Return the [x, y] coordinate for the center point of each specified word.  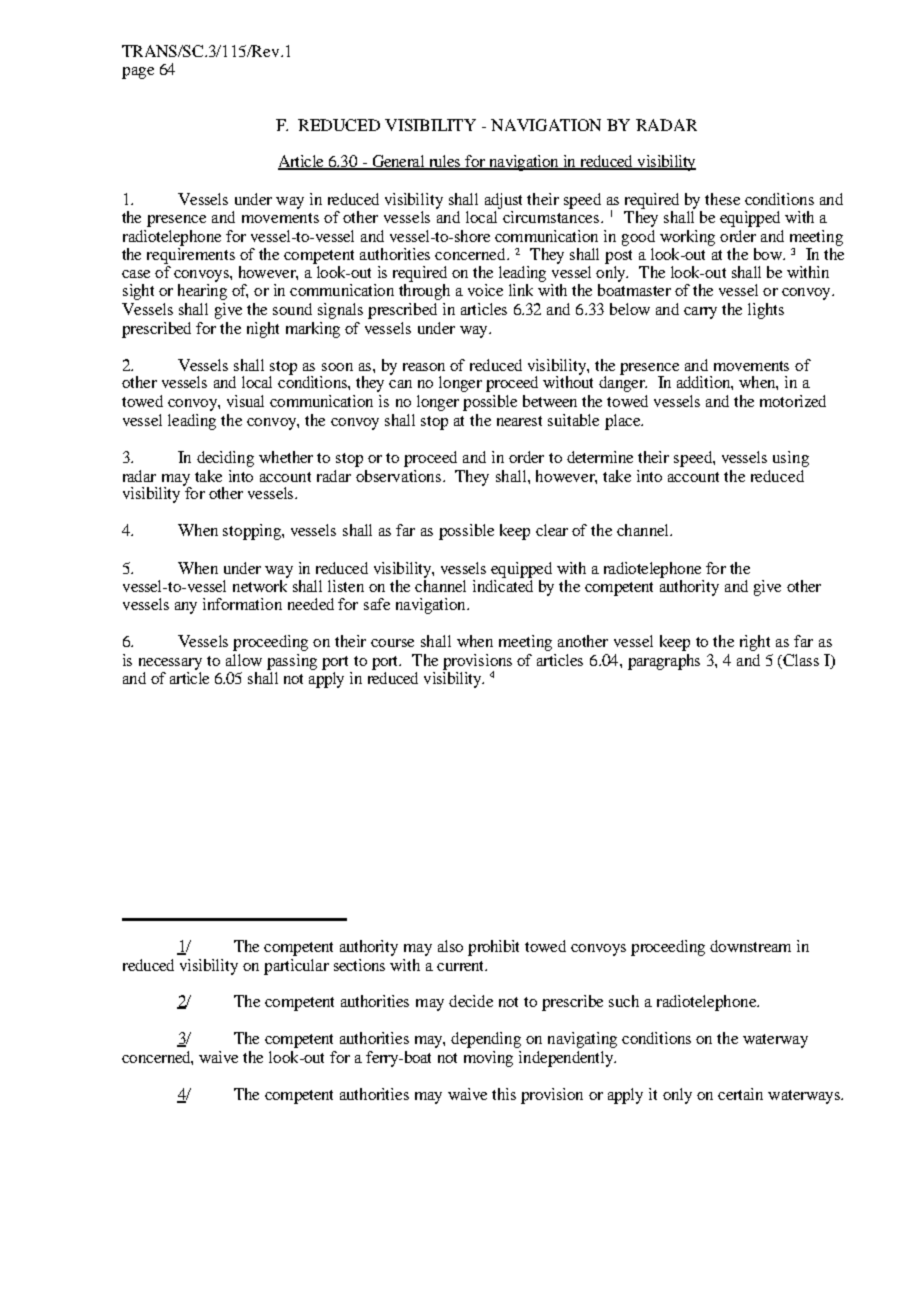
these [722, 199]
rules [444, 162]
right [755, 643]
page [138, 73]
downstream [750, 946]
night [263, 330]
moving [488, 1059]
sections [359, 965]
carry [700, 313]
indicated [503, 586]
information [242, 604]
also [450, 946]
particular [296, 967]
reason [424, 367]
